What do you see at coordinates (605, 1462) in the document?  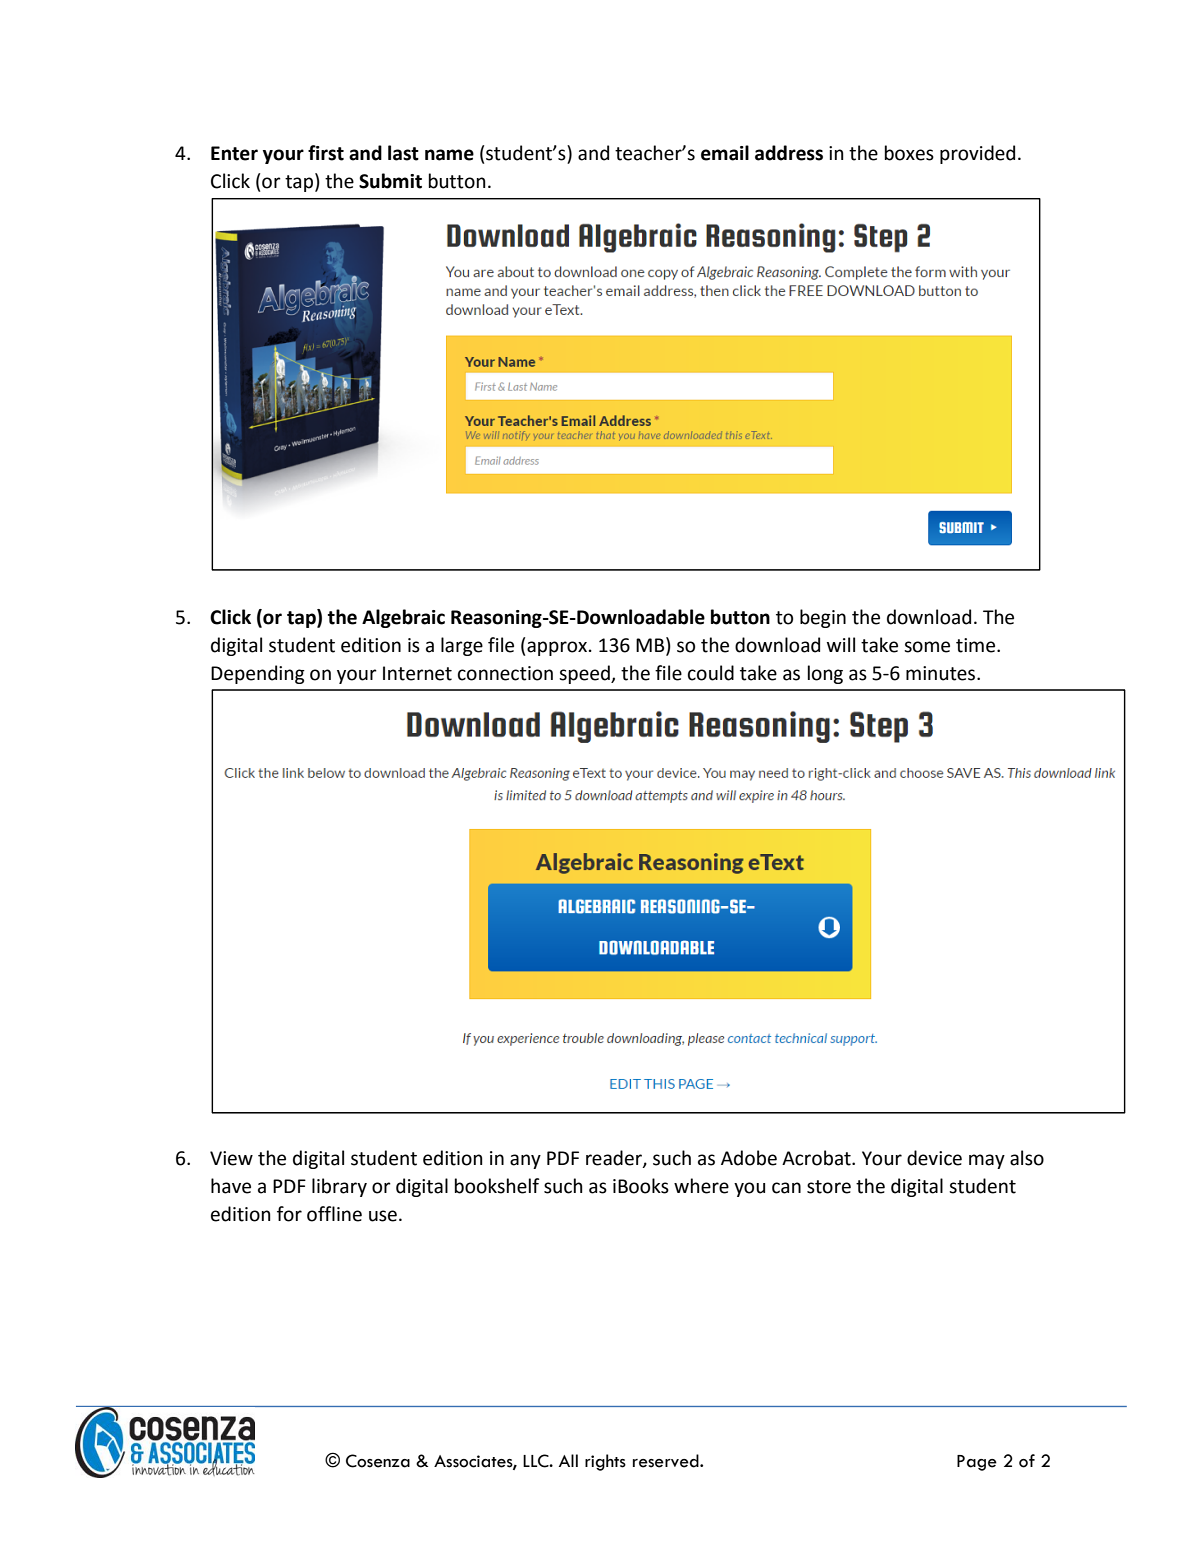 I see `rights` at bounding box center [605, 1462].
